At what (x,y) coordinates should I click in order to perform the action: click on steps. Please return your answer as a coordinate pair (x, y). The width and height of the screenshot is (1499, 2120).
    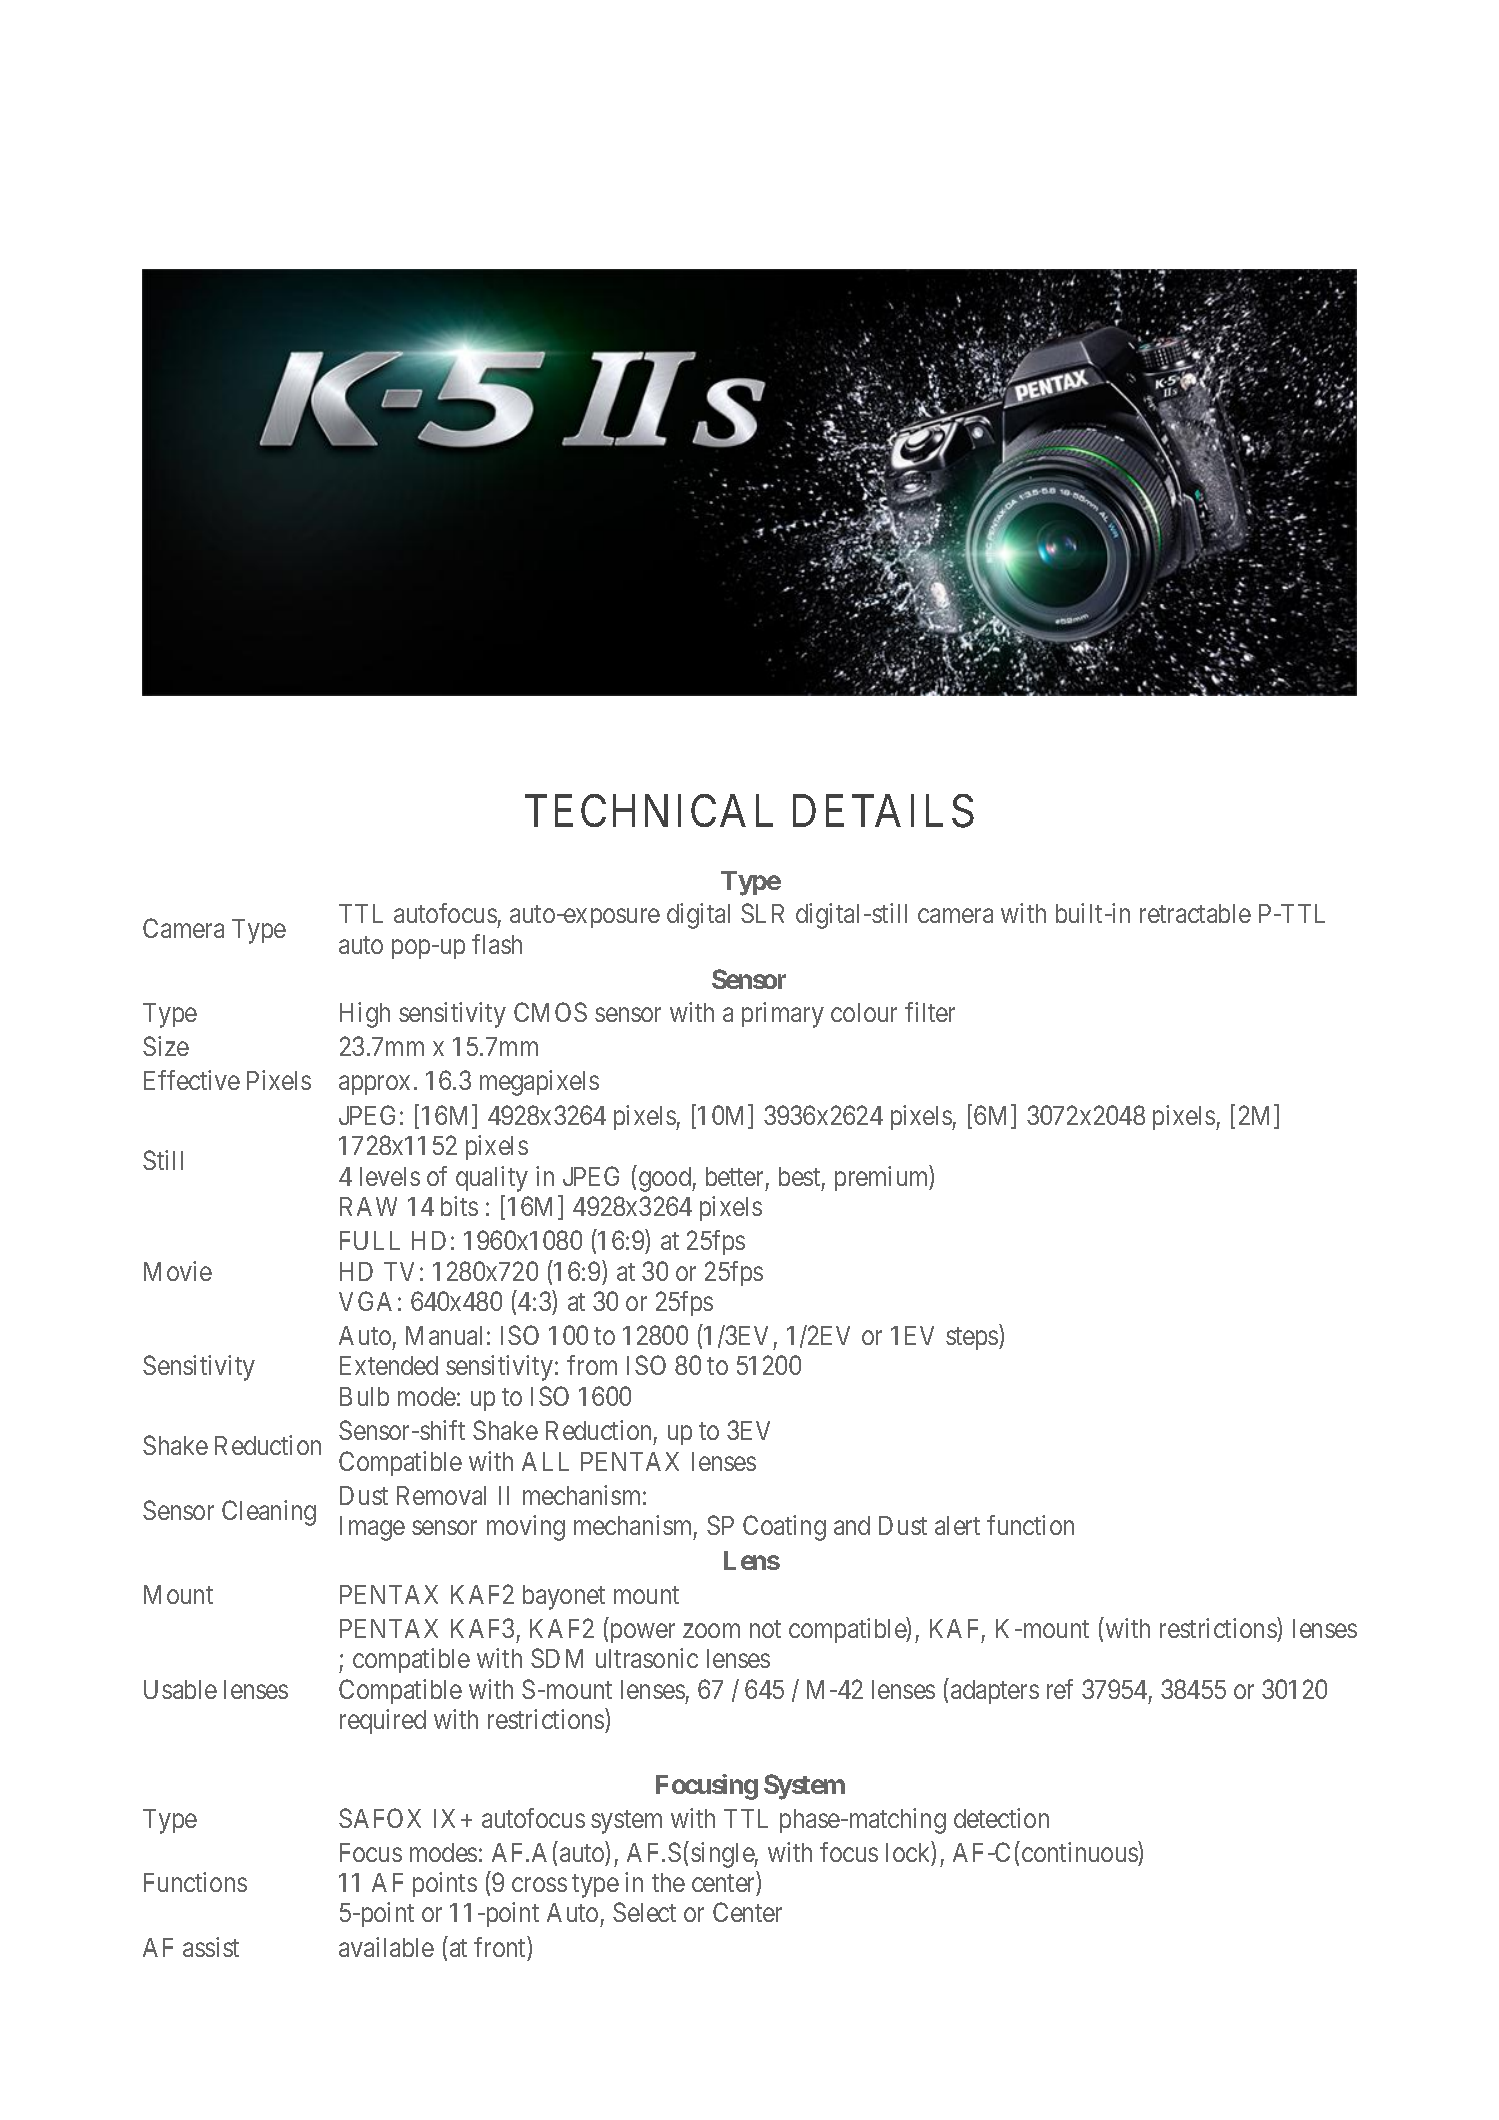
    Looking at the image, I should click on (973, 1339).
